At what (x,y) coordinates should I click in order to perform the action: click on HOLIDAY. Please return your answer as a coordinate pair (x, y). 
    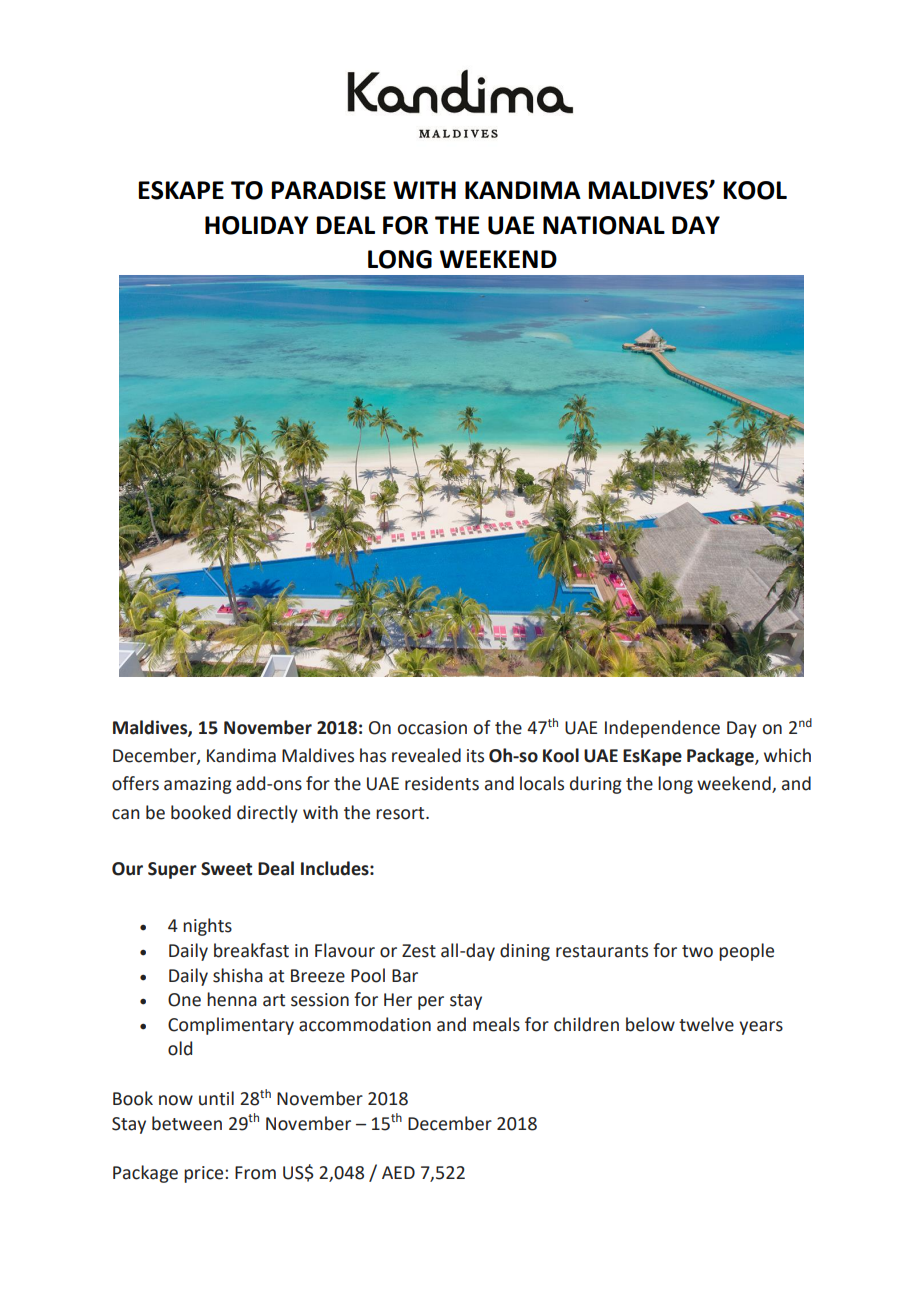
    Looking at the image, I should click on (257, 225).
